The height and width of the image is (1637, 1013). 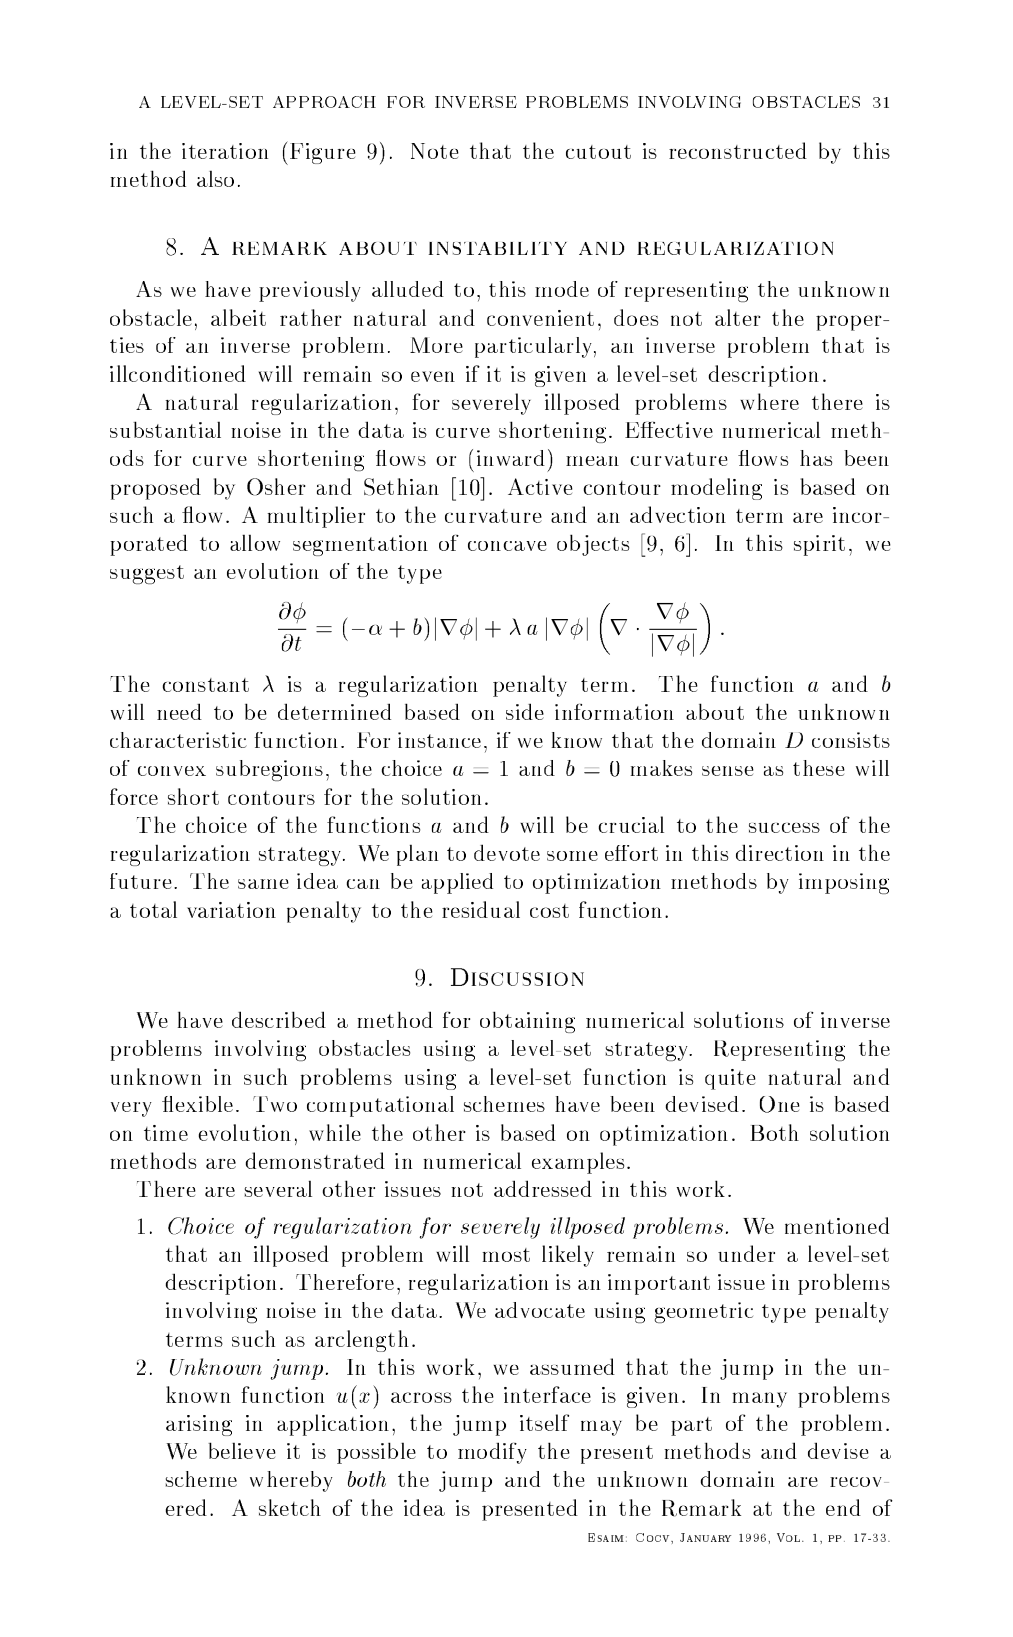 I want to click on concave, so click(x=507, y=546).
